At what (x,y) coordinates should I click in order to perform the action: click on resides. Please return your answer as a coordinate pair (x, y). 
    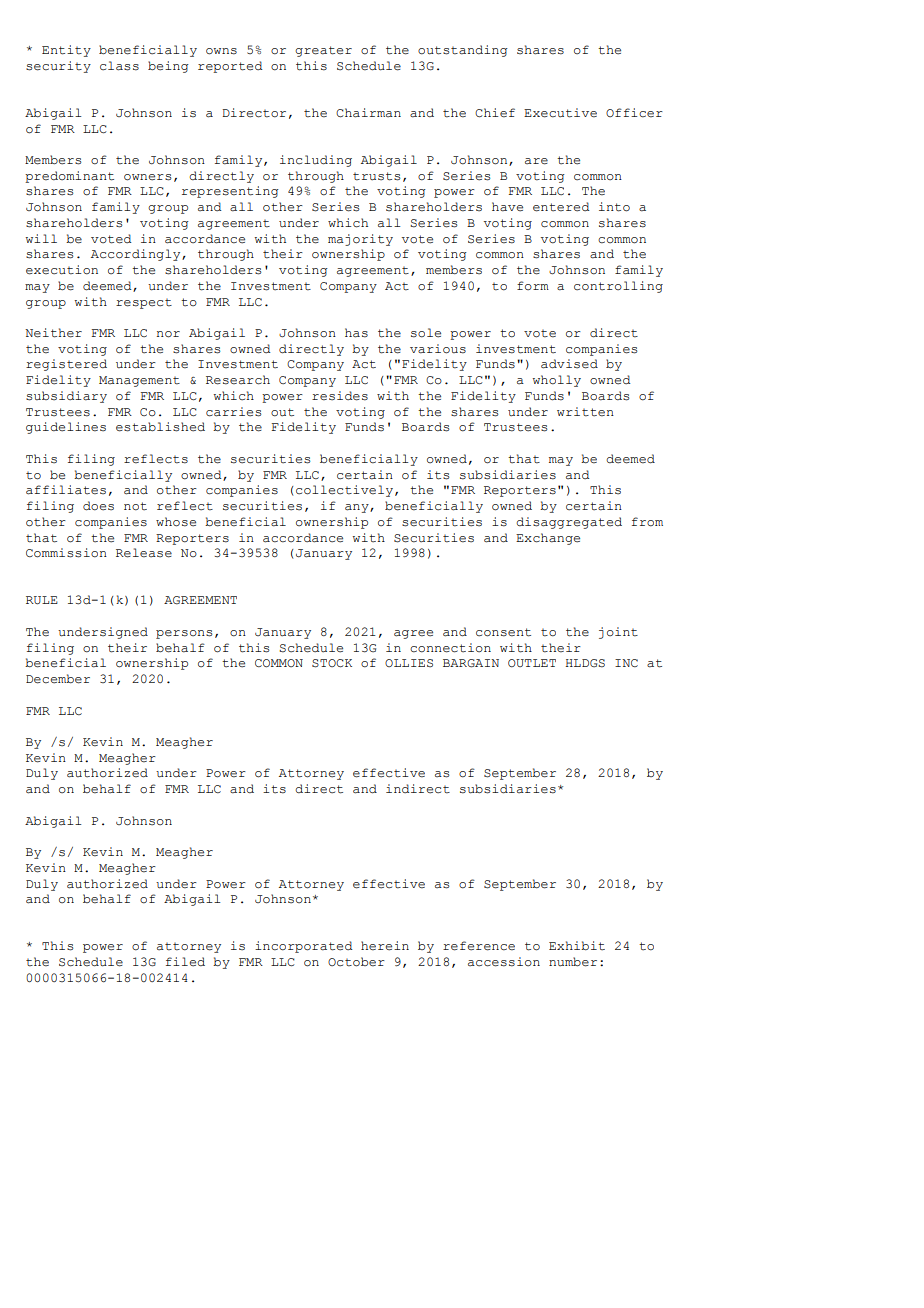
    Looking at the image, I should click on (340, 396).
